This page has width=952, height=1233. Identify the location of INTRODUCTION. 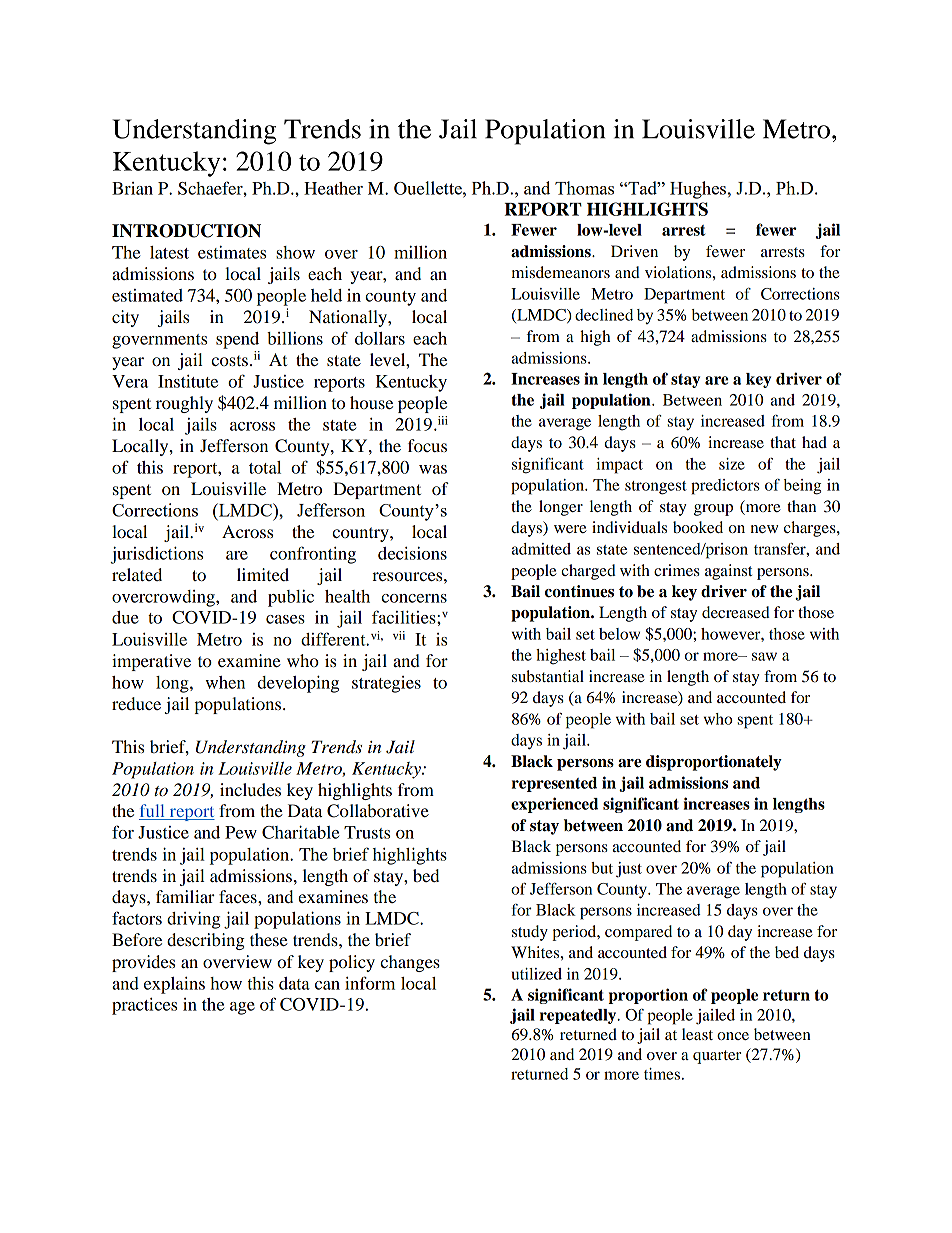
(186, 231).
